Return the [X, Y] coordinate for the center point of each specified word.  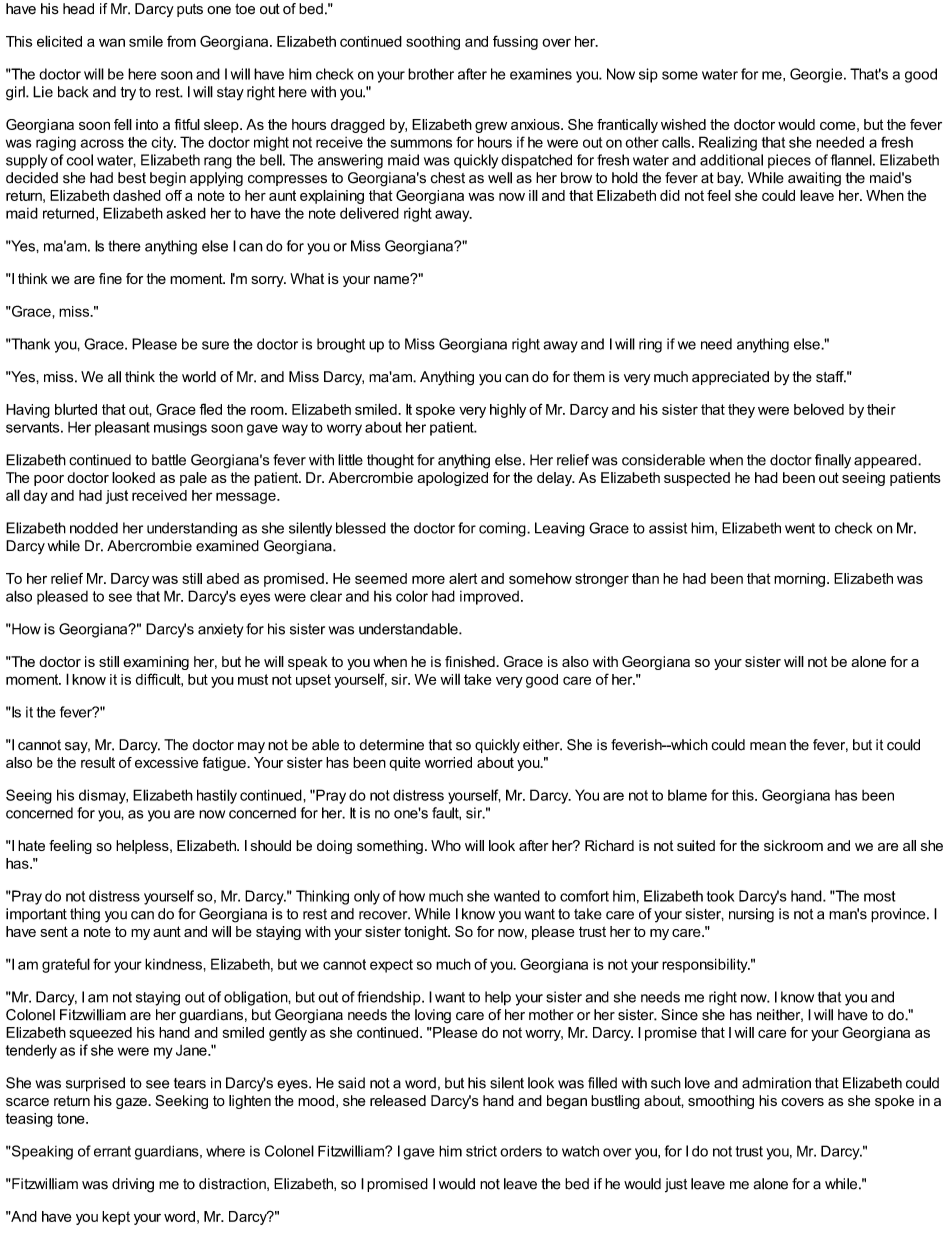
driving [133, 1185]
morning [799, 580]
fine [110, 278]
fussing [515, 42]
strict [481, 1151]
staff [831, 377]
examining [156, 663]
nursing [751, 915]
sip [648, 75]
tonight [427, 933]
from [181, 41]
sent [54, 931]
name [393, 279]
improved [489, 598]
